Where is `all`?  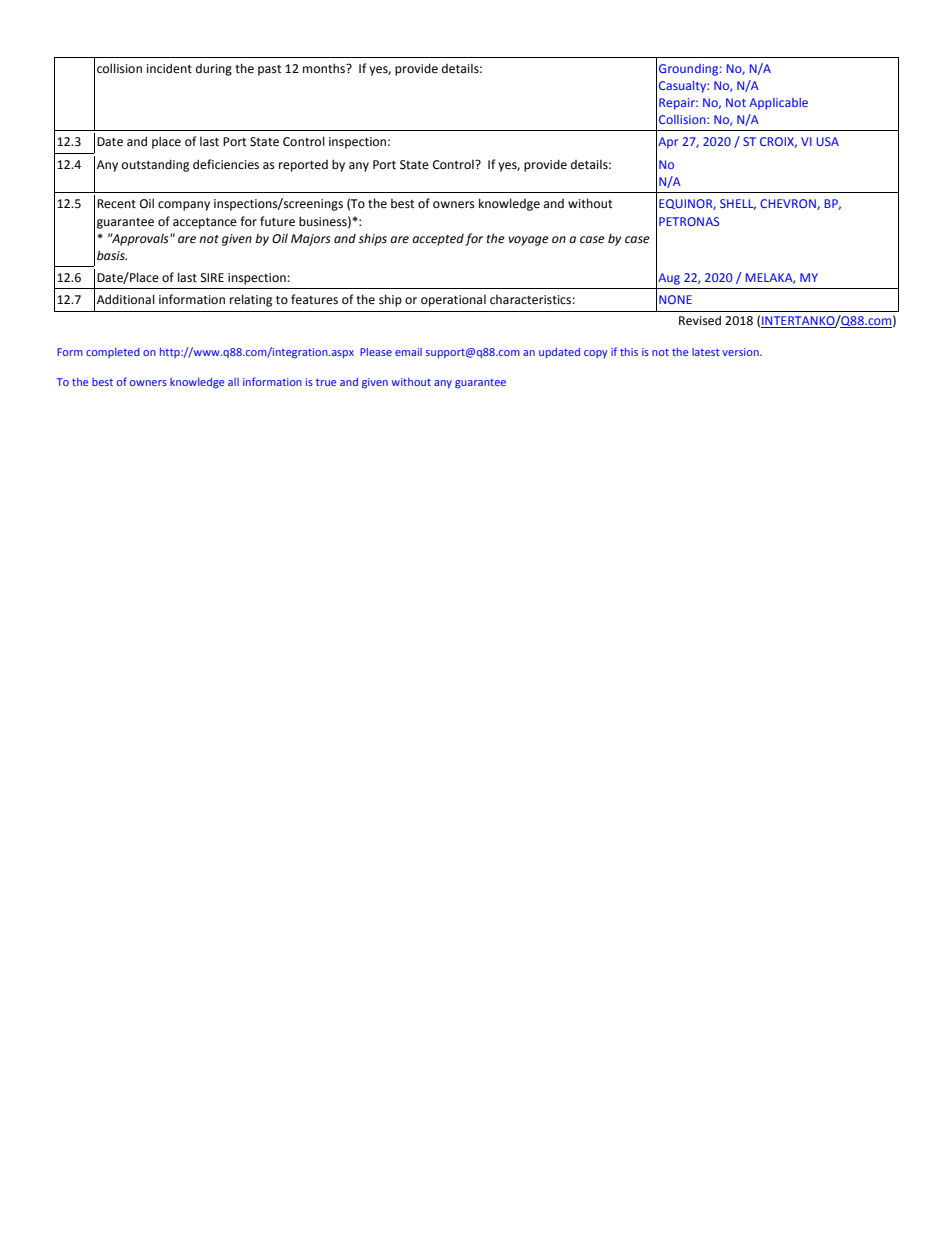
all is located at coordinates (233, 382).
